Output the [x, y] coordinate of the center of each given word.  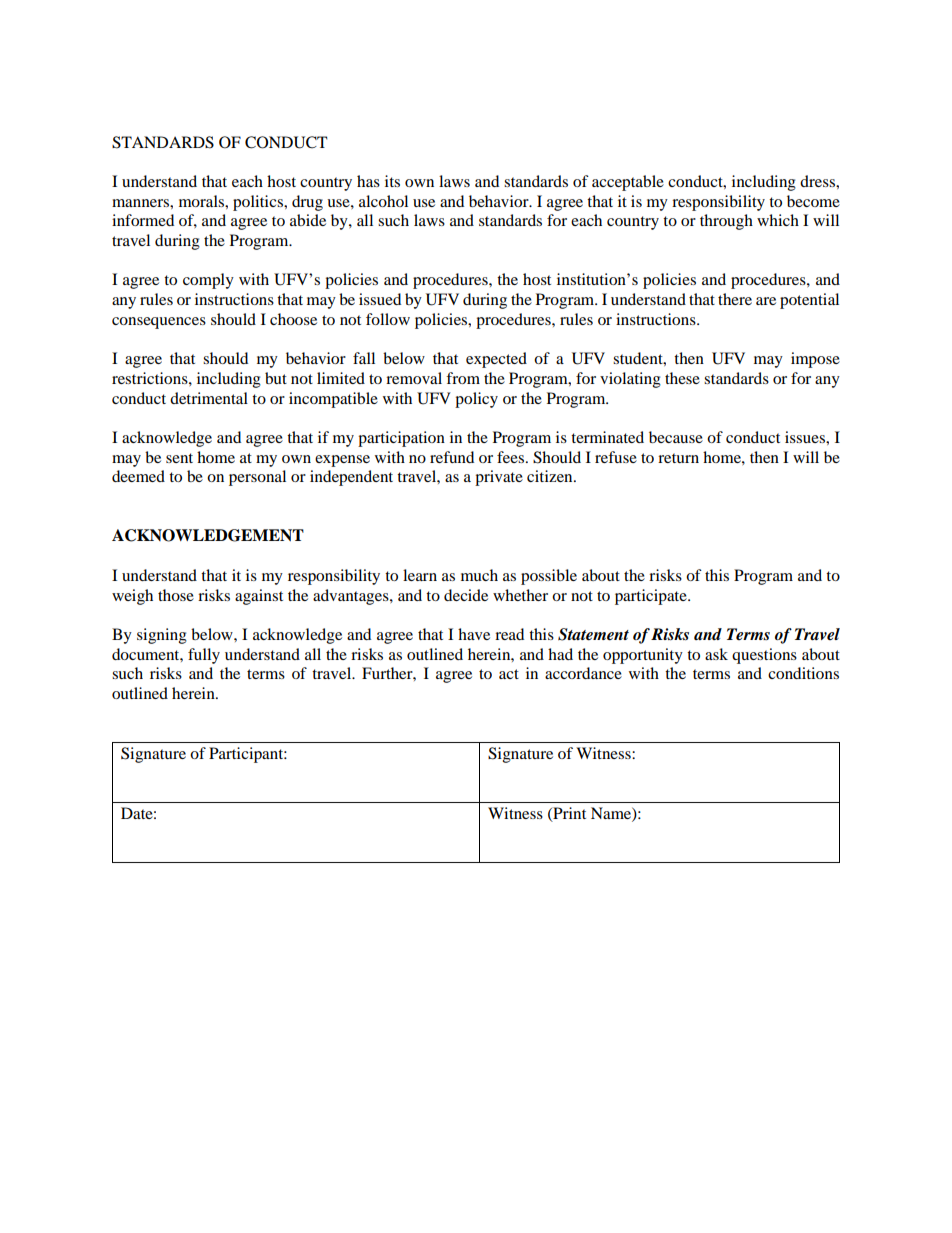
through [726, 222]
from [463, 378]
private [499, 478]
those [176, 595]
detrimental [209, 398]
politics [259, 203]
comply [208, 281]
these [682, 378]
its [392, 181]
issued [380, 299]
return [678, 458]
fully [204, 656]
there [735, 299]
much [479, 575]
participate [652, 597]
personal [257, 478]
